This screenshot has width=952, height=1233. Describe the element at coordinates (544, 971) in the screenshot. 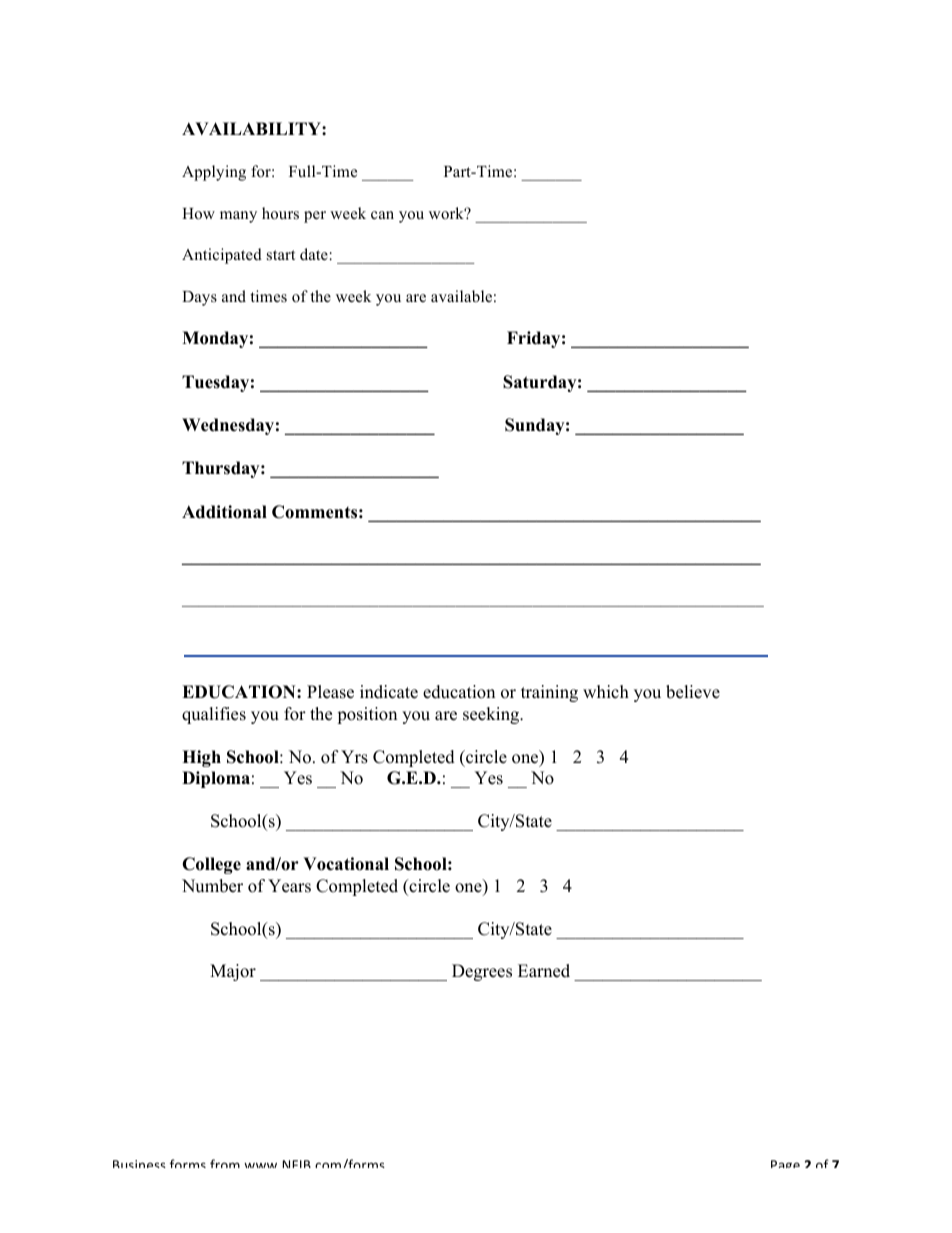

I see `Earned` at that location.
